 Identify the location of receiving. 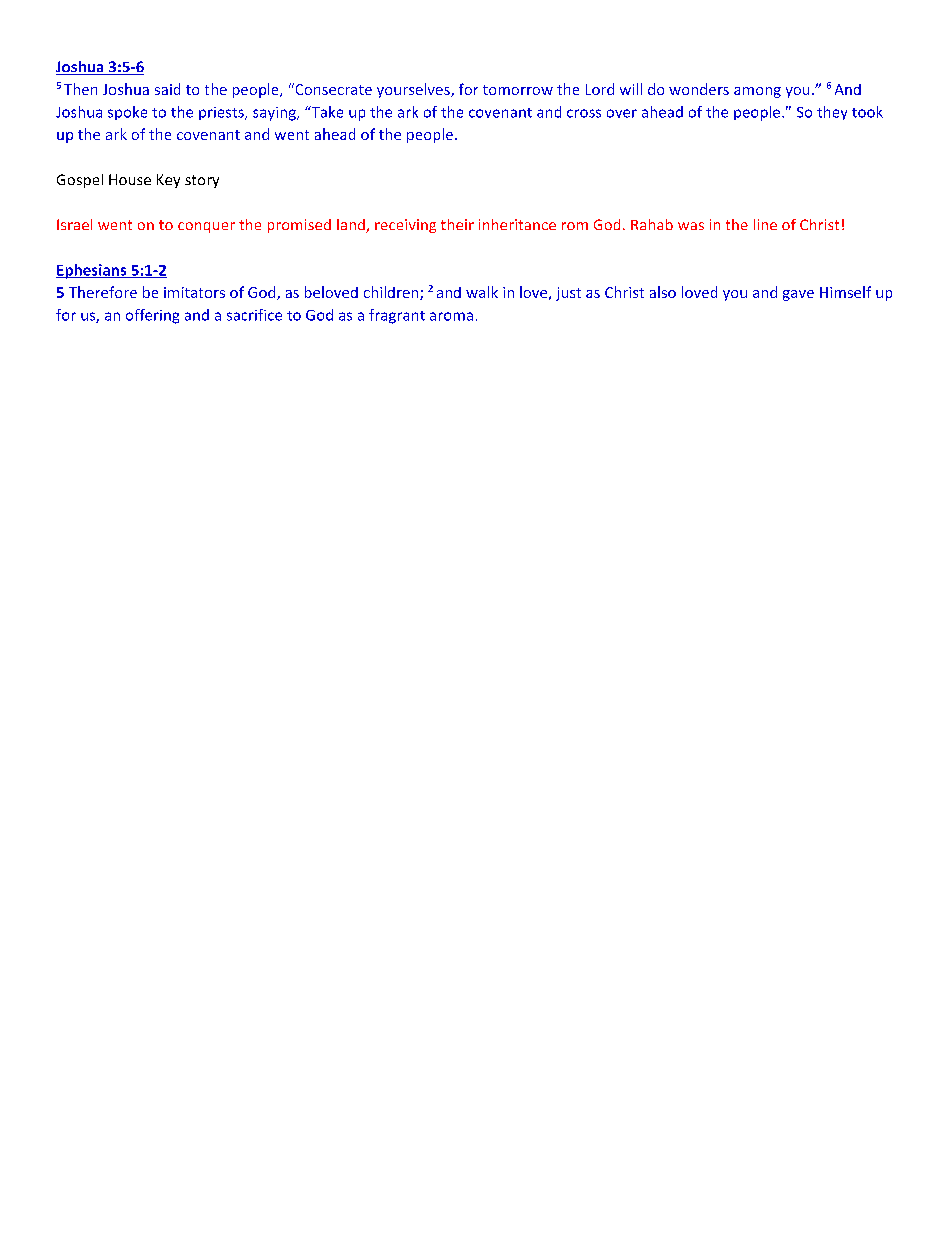
(405, 226).
